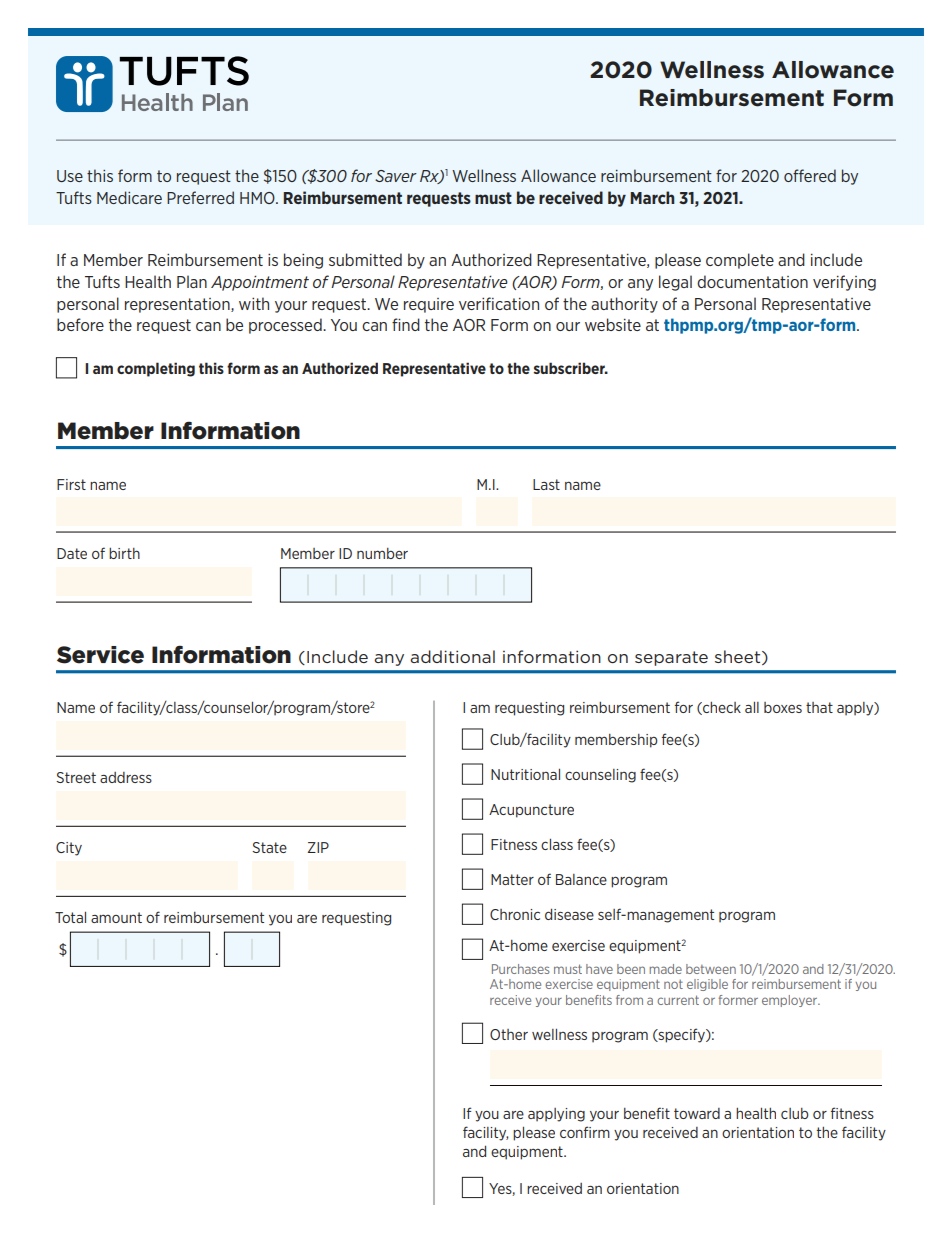  I want to click on amount, so click(116, 917).
